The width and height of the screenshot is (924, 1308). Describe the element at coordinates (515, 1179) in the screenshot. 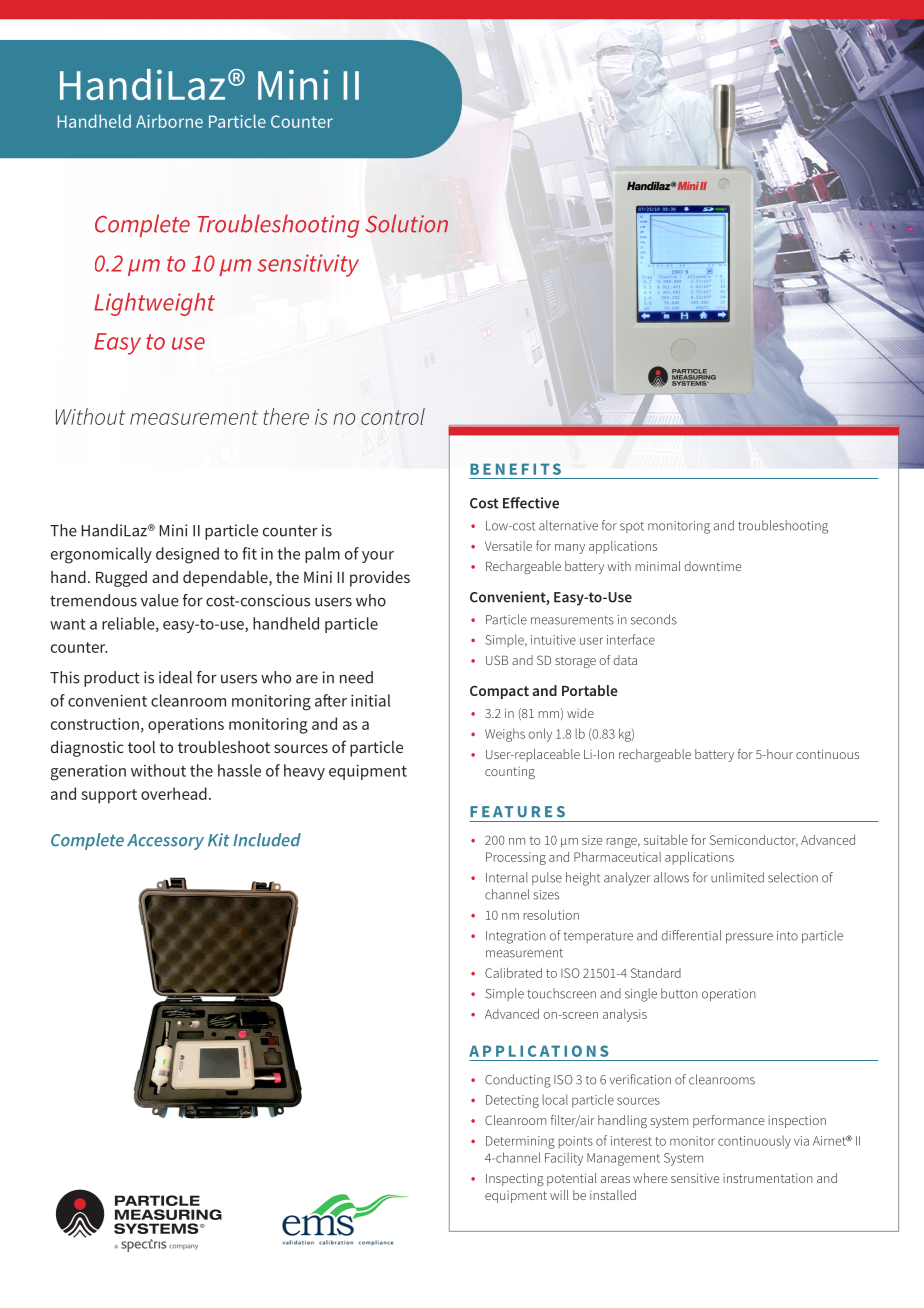

I see `Inspecting` at that location.
